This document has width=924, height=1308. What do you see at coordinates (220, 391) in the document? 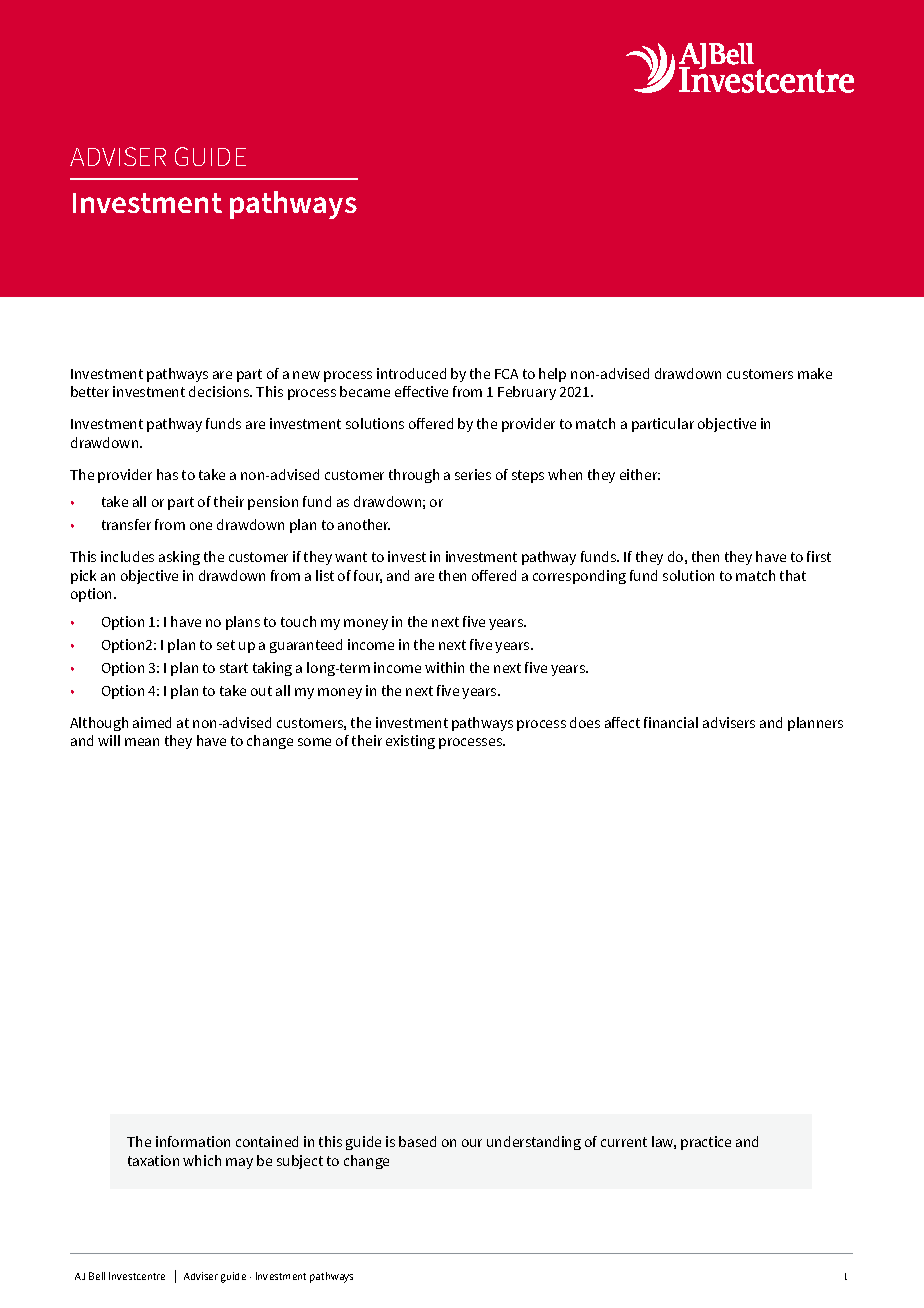
I see `decisions` at bounding box center [220, 391].
